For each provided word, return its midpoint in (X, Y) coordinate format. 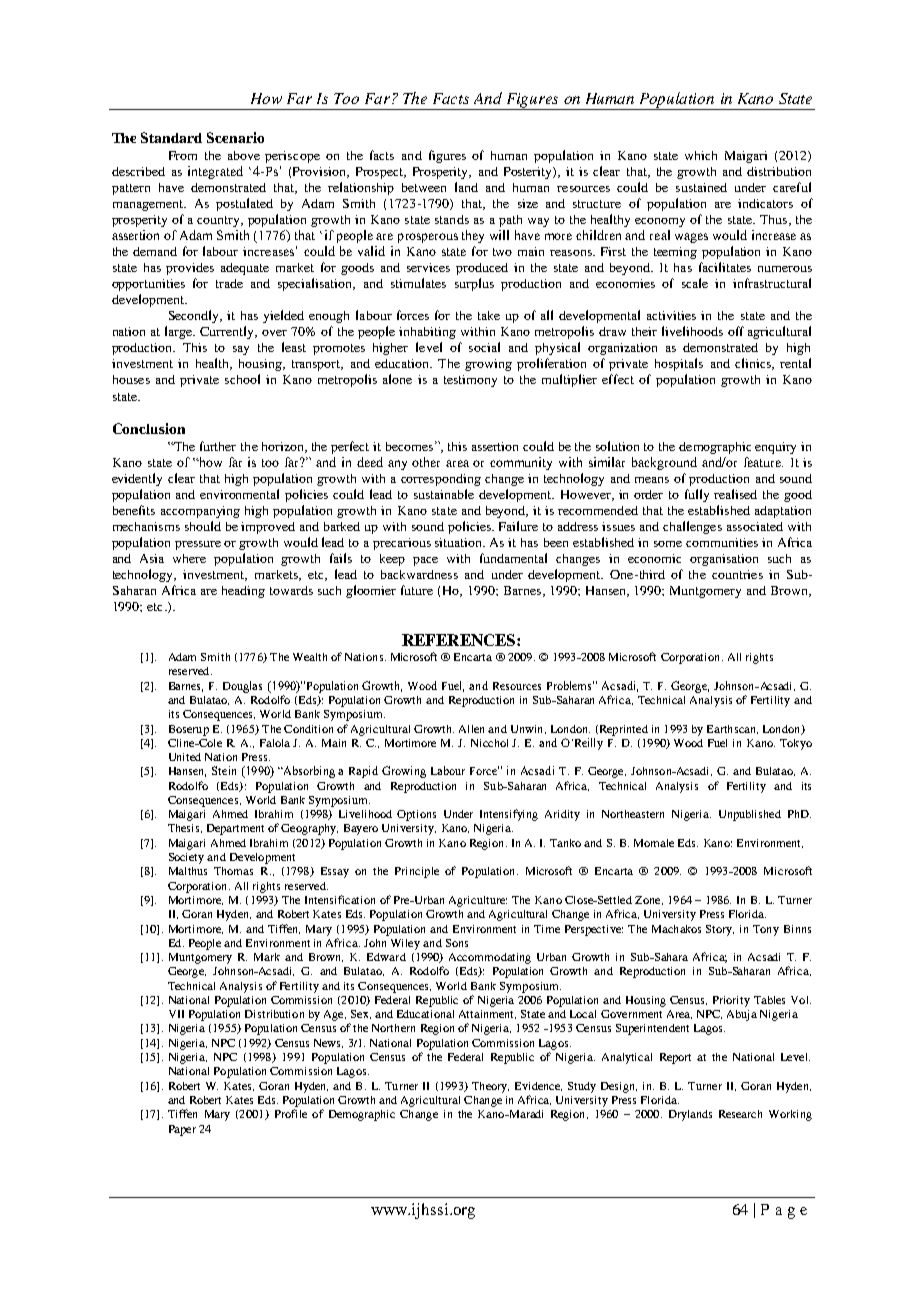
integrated (215, 172)
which (701, 155)
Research (740, 1114)
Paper (182, 1130)
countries (737, 574)
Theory (490, 1087)
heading (243, 592)
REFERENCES (460, 640)
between (424, 187)
